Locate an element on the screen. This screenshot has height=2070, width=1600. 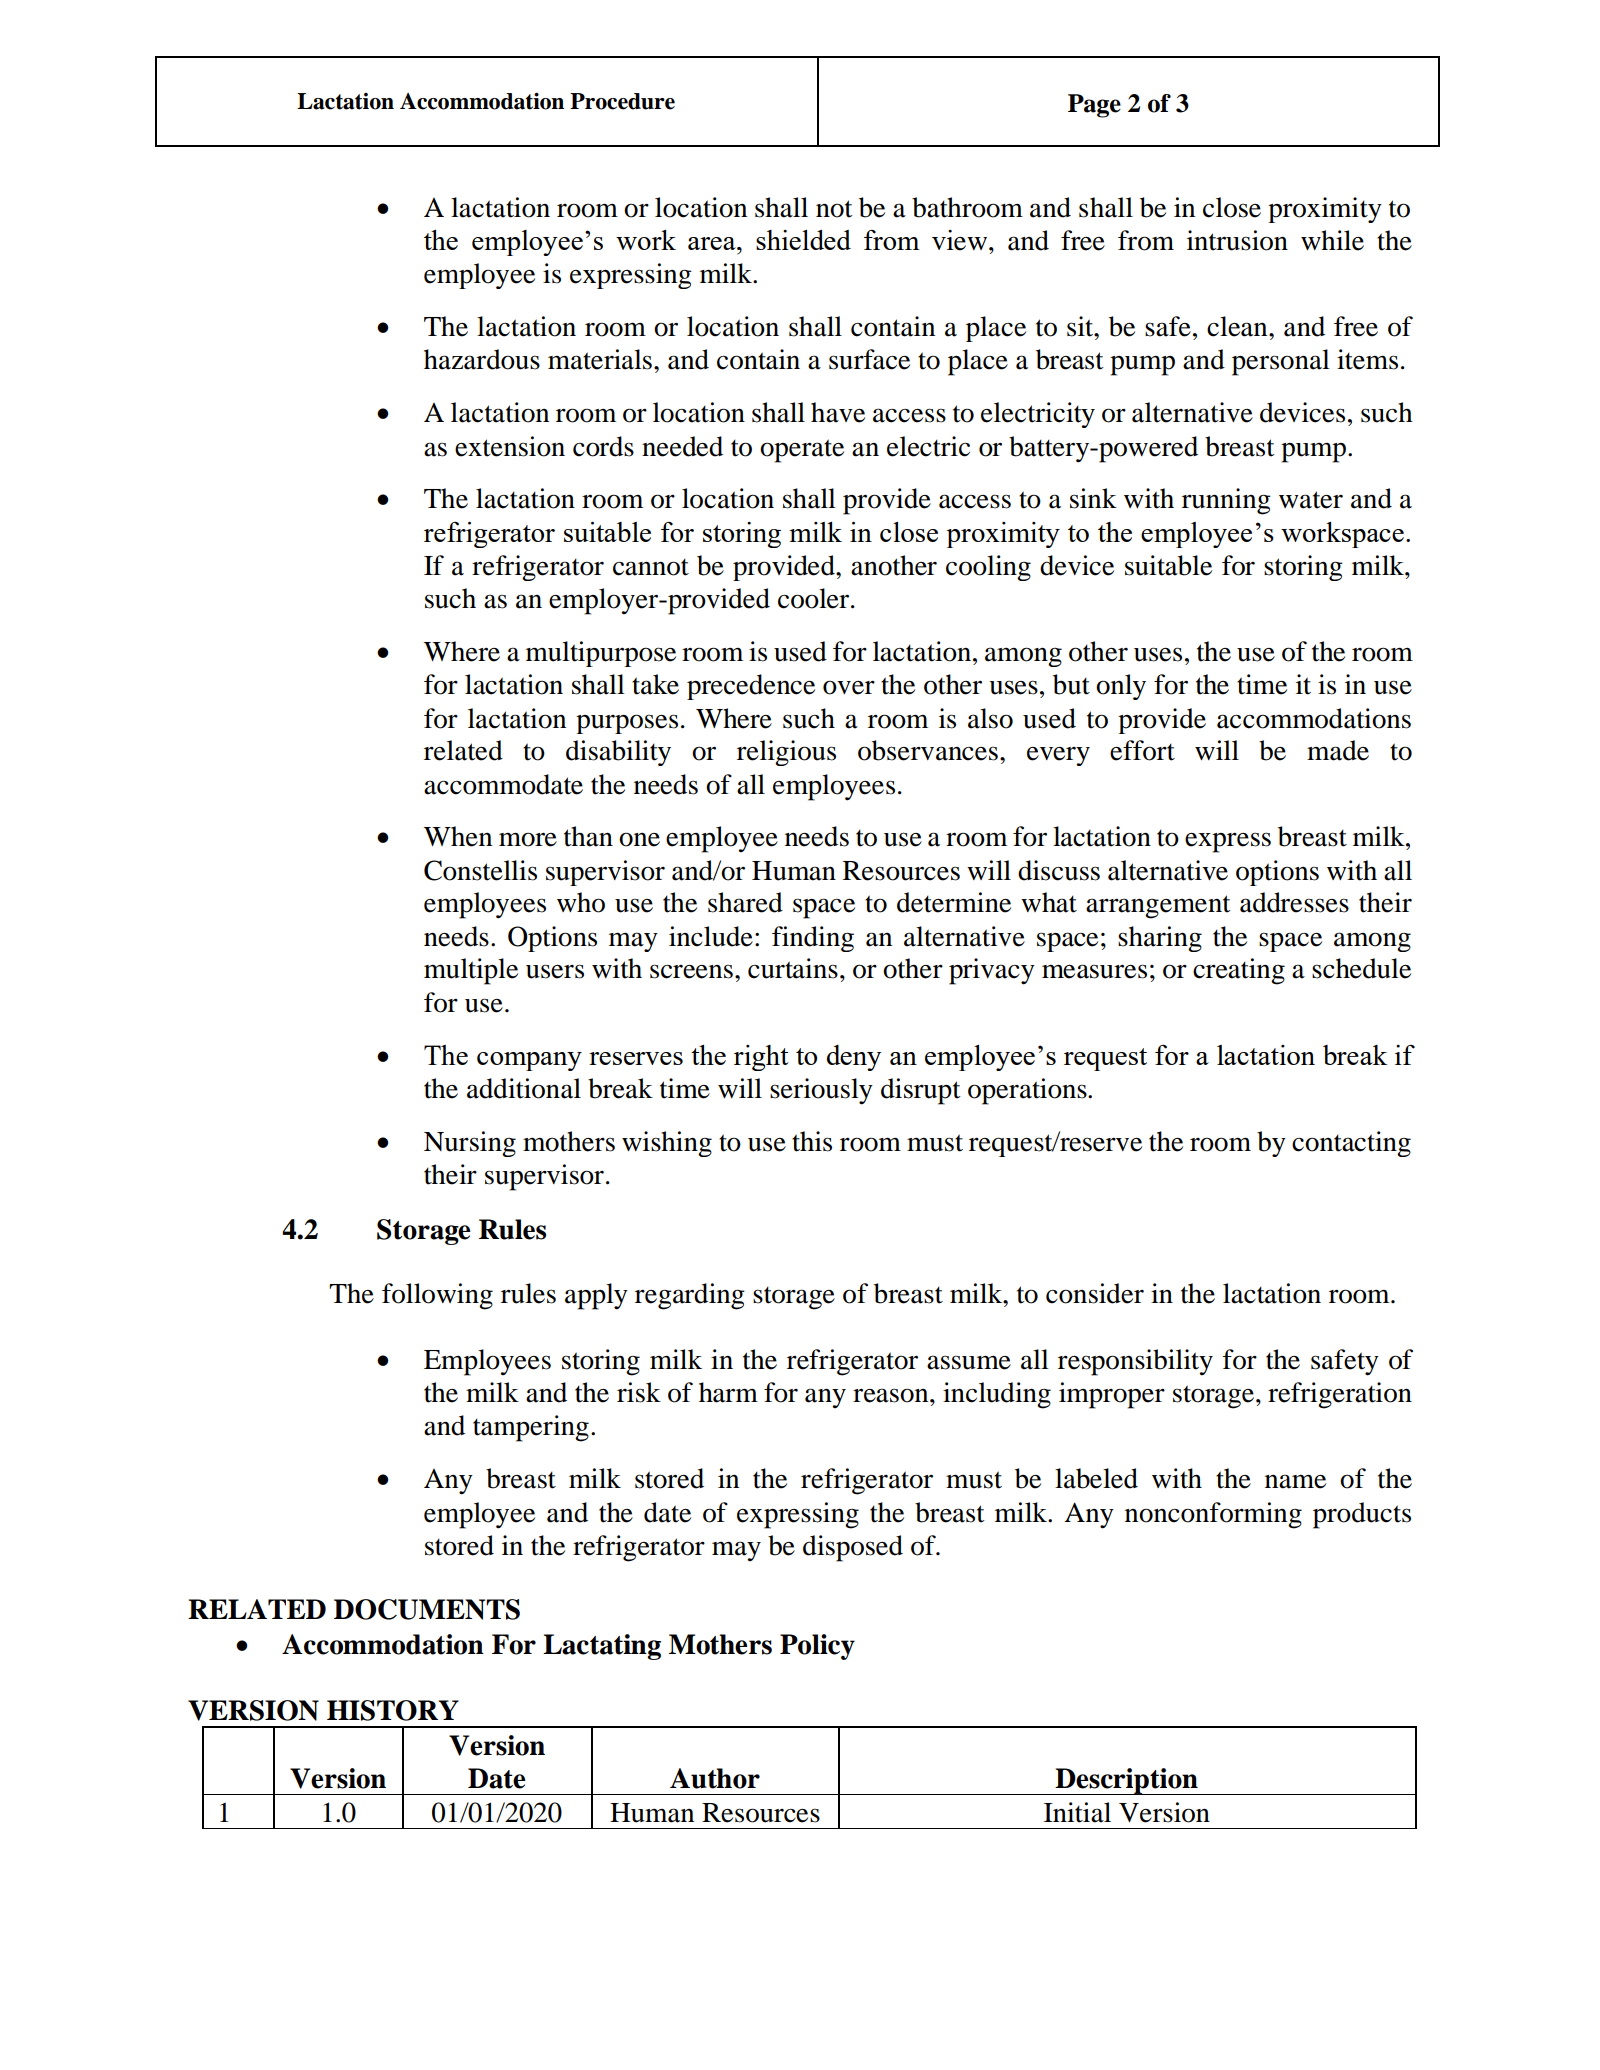
intrusion is located at coordinates (1237, 240).
